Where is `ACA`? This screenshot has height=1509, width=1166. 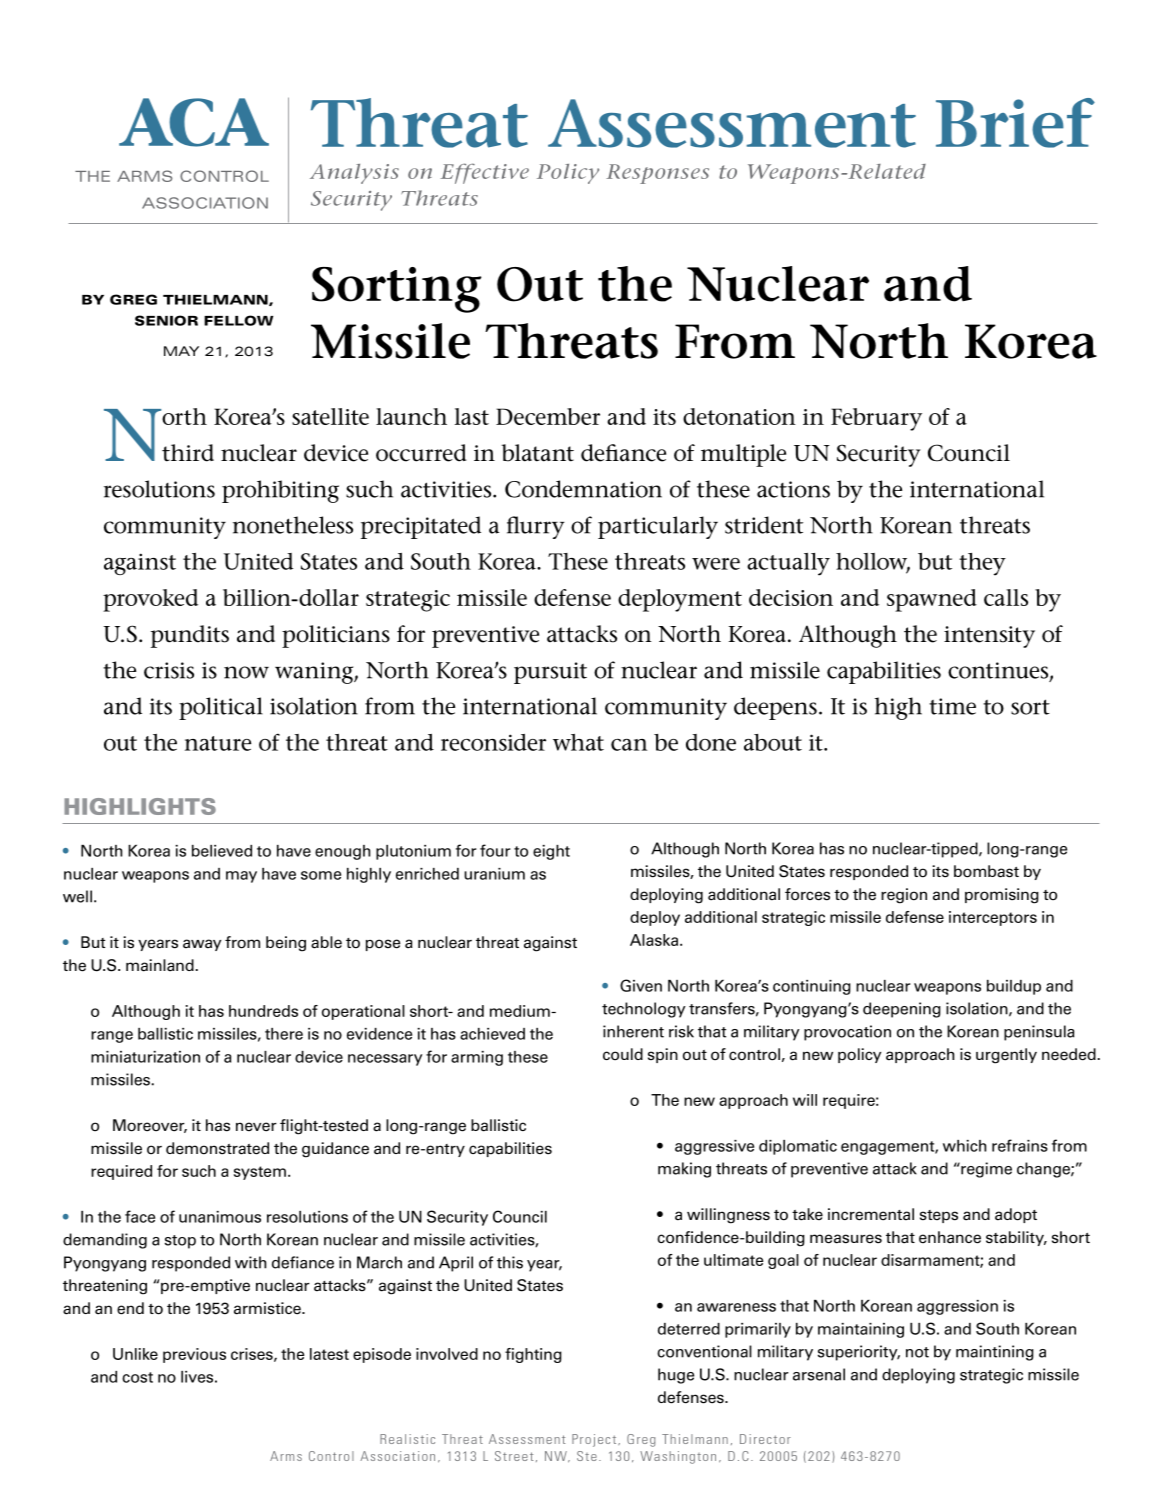 ACA is located at coordinates (194, 122).
